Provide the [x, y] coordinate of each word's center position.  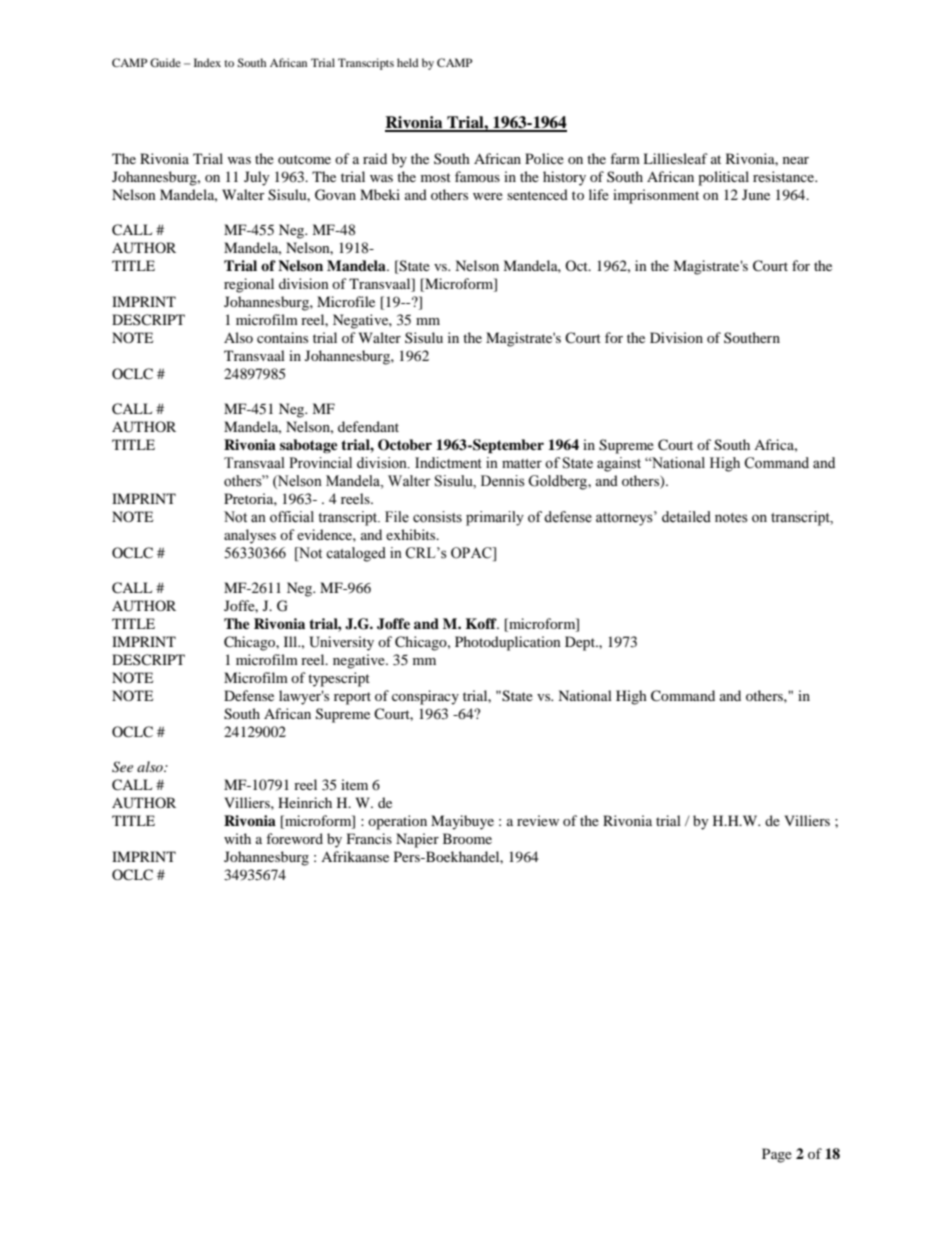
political [723, 178]
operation [397, 822]
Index [207, 62]
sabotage [309, 446]
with [237, 838]
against [619, 464]
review [538, 820]
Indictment [448, 463]
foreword [294, 838]
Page [777, 1155]
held [408, 62]
